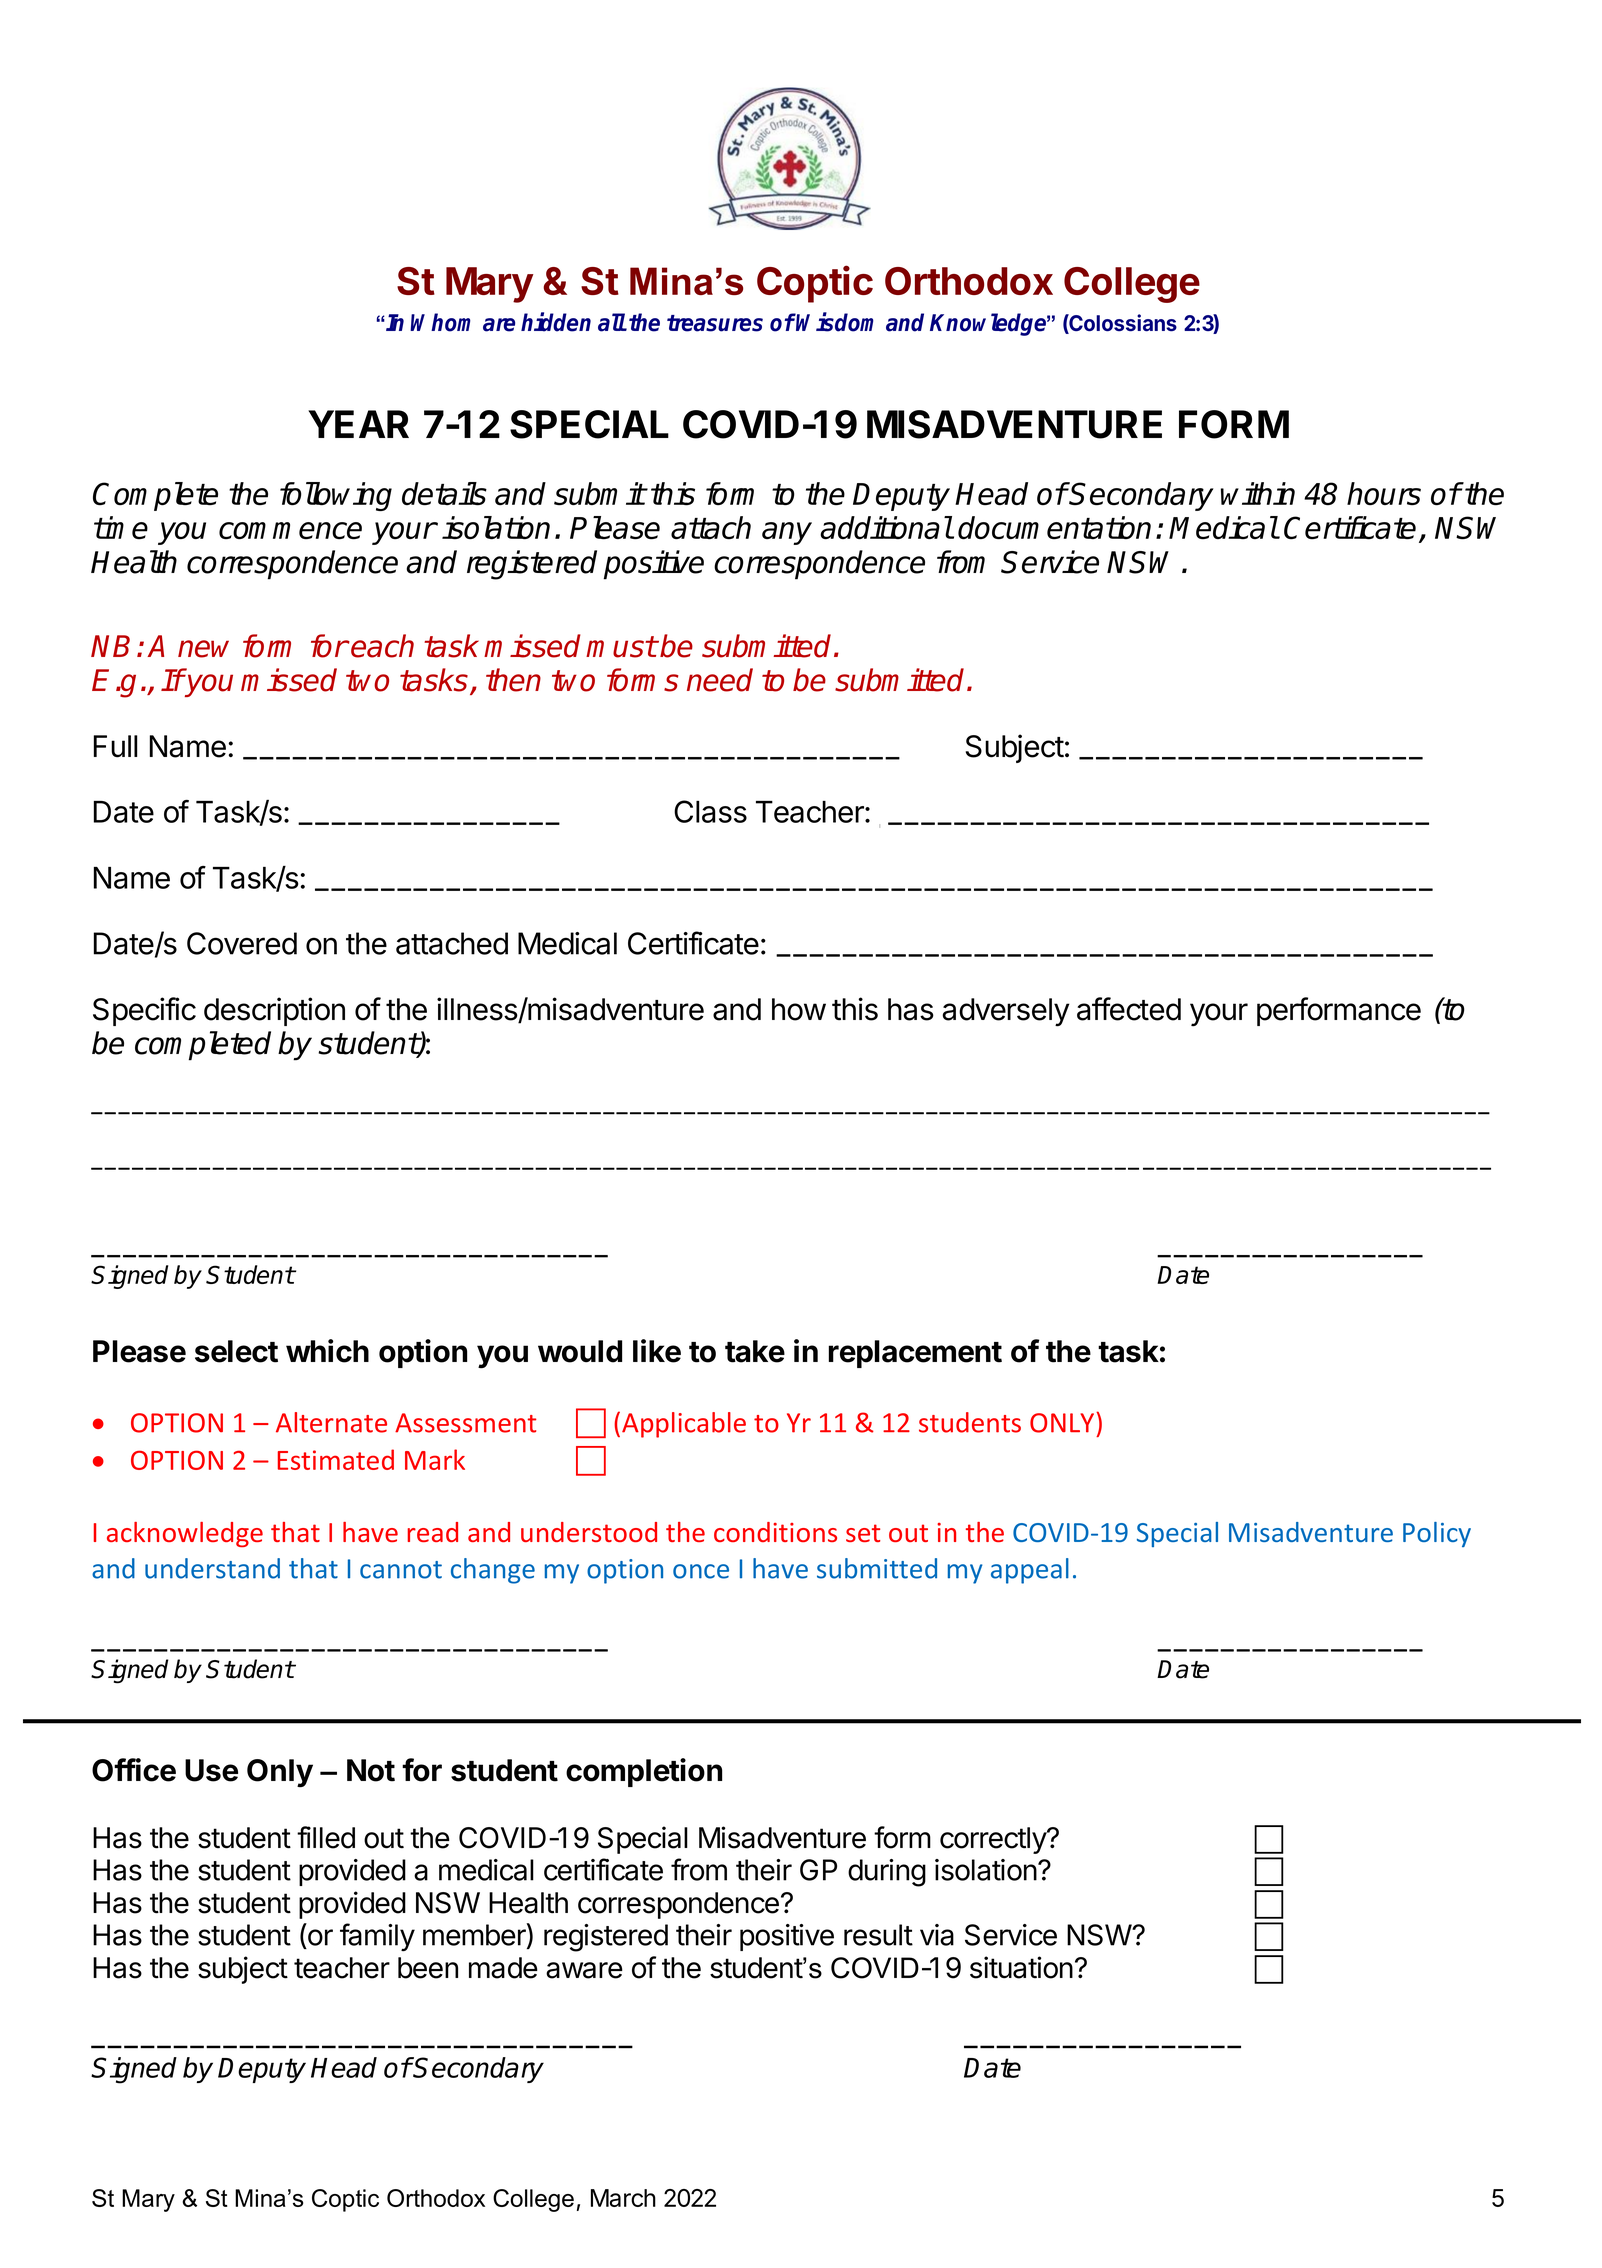  What do you see at coordinates (1129, 1009) in the screenshot?
I see `affected` at bounding box center [1129, 1009].
